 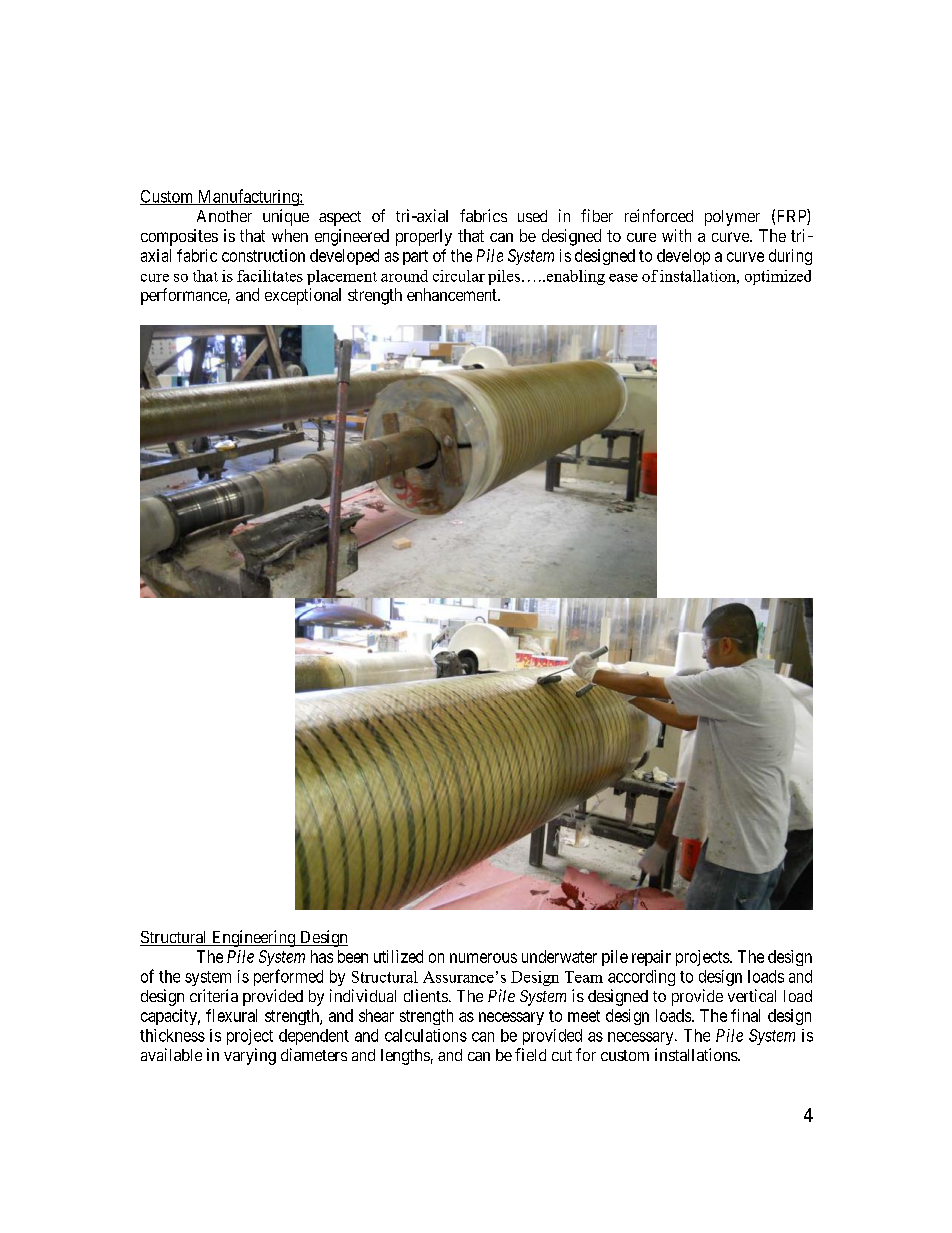 I want to click on enhancement, so click(x=453, y=294).
